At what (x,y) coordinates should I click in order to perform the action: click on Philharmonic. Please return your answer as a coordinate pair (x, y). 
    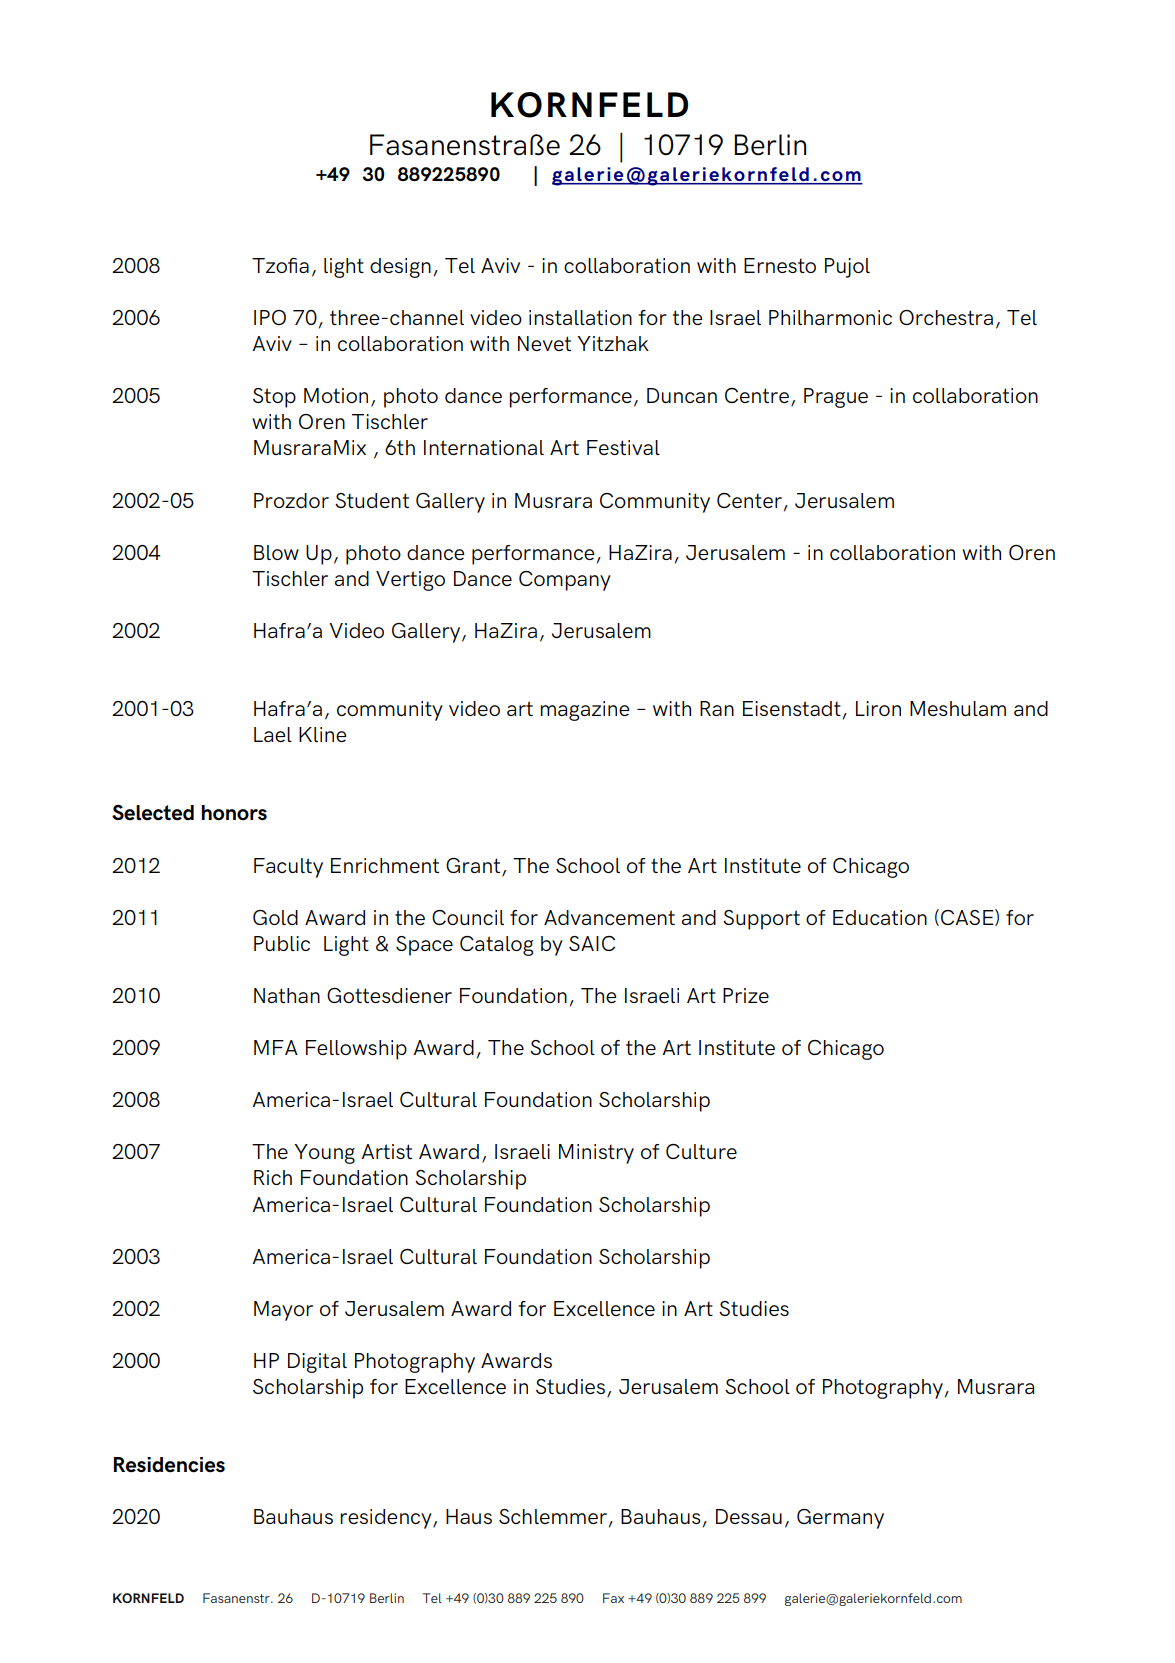
    Looking at the image, I should click on (830, 317).
